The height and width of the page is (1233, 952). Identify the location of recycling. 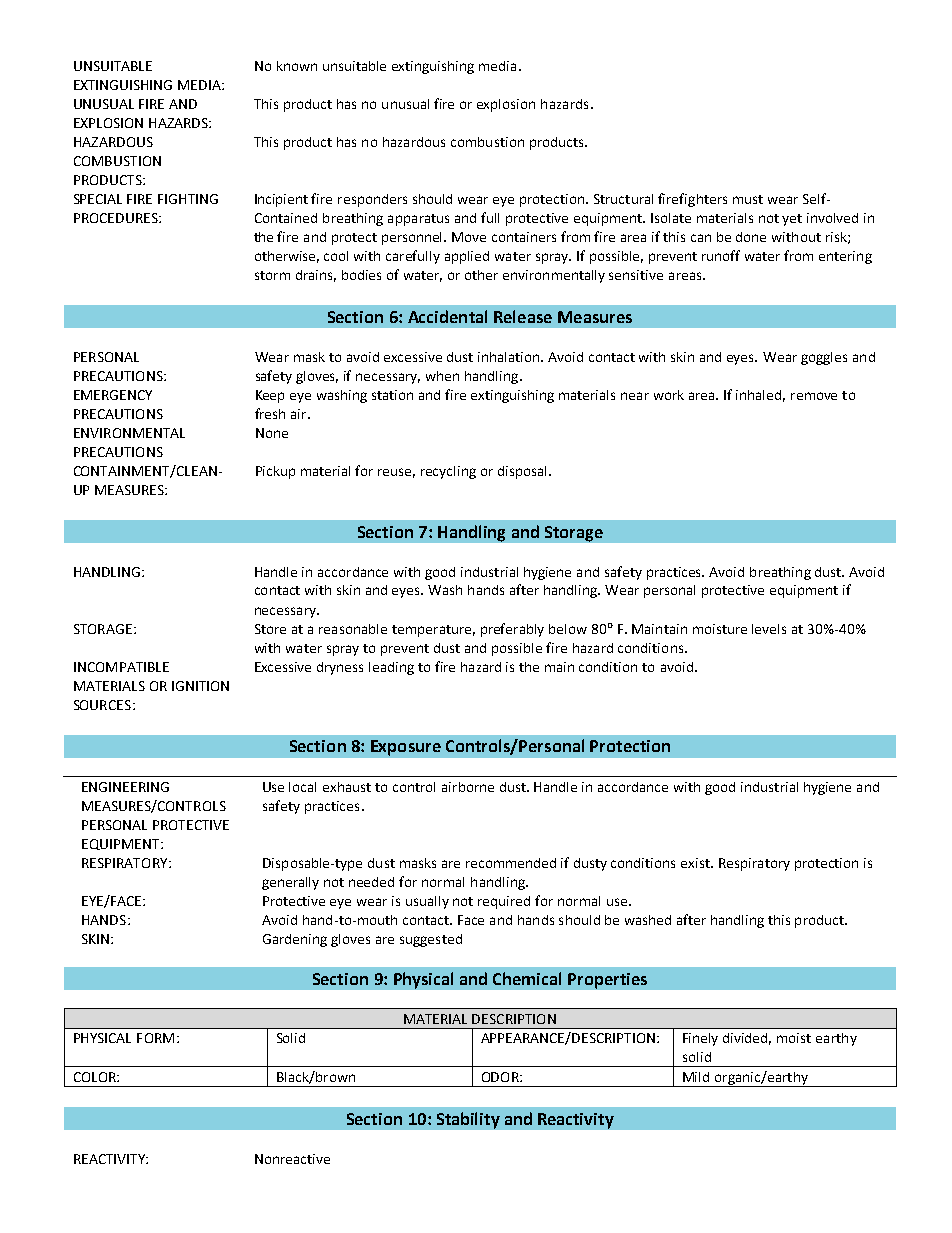
(448, 472).
